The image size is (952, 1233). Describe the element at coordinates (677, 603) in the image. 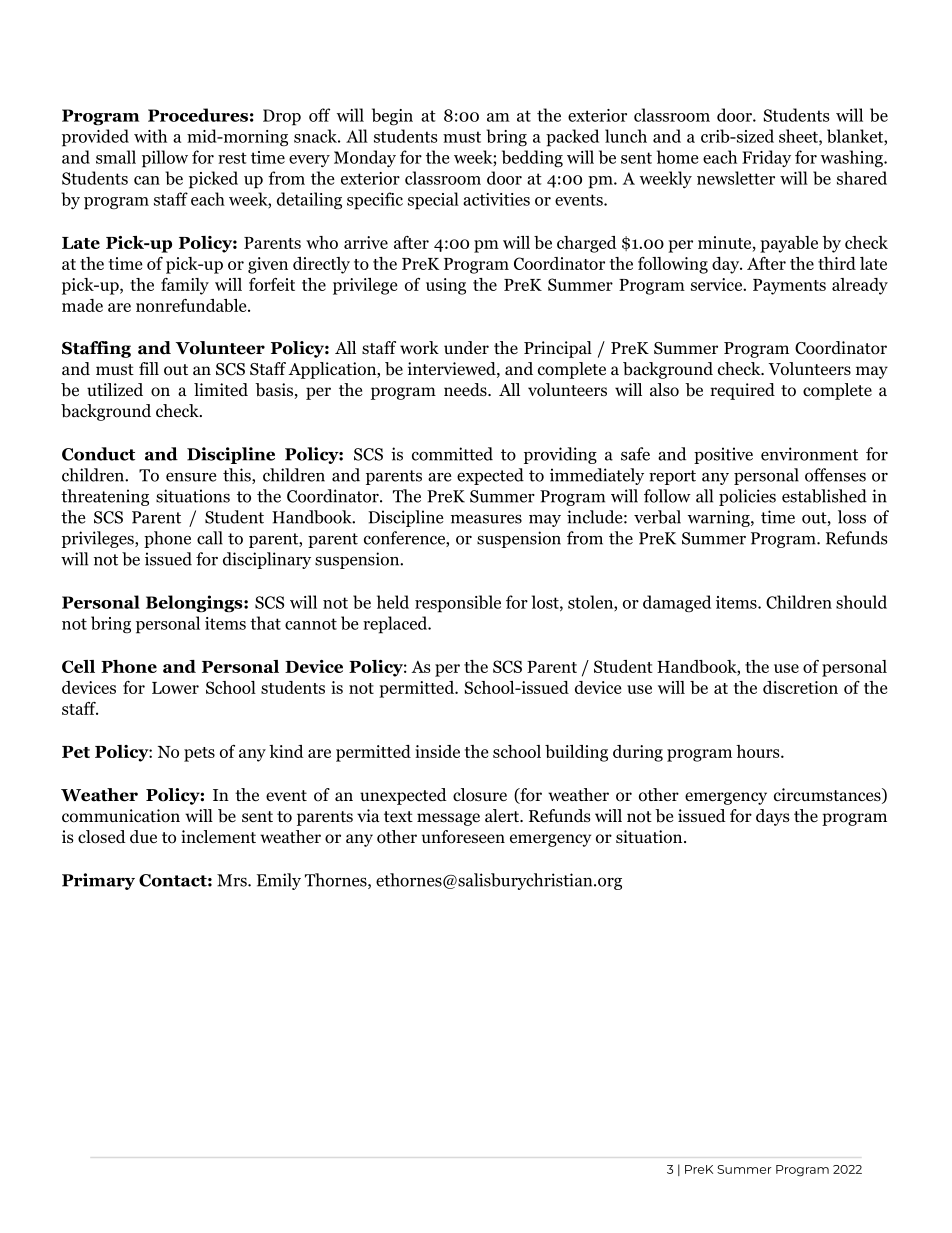

I see `damaged` at that location.
